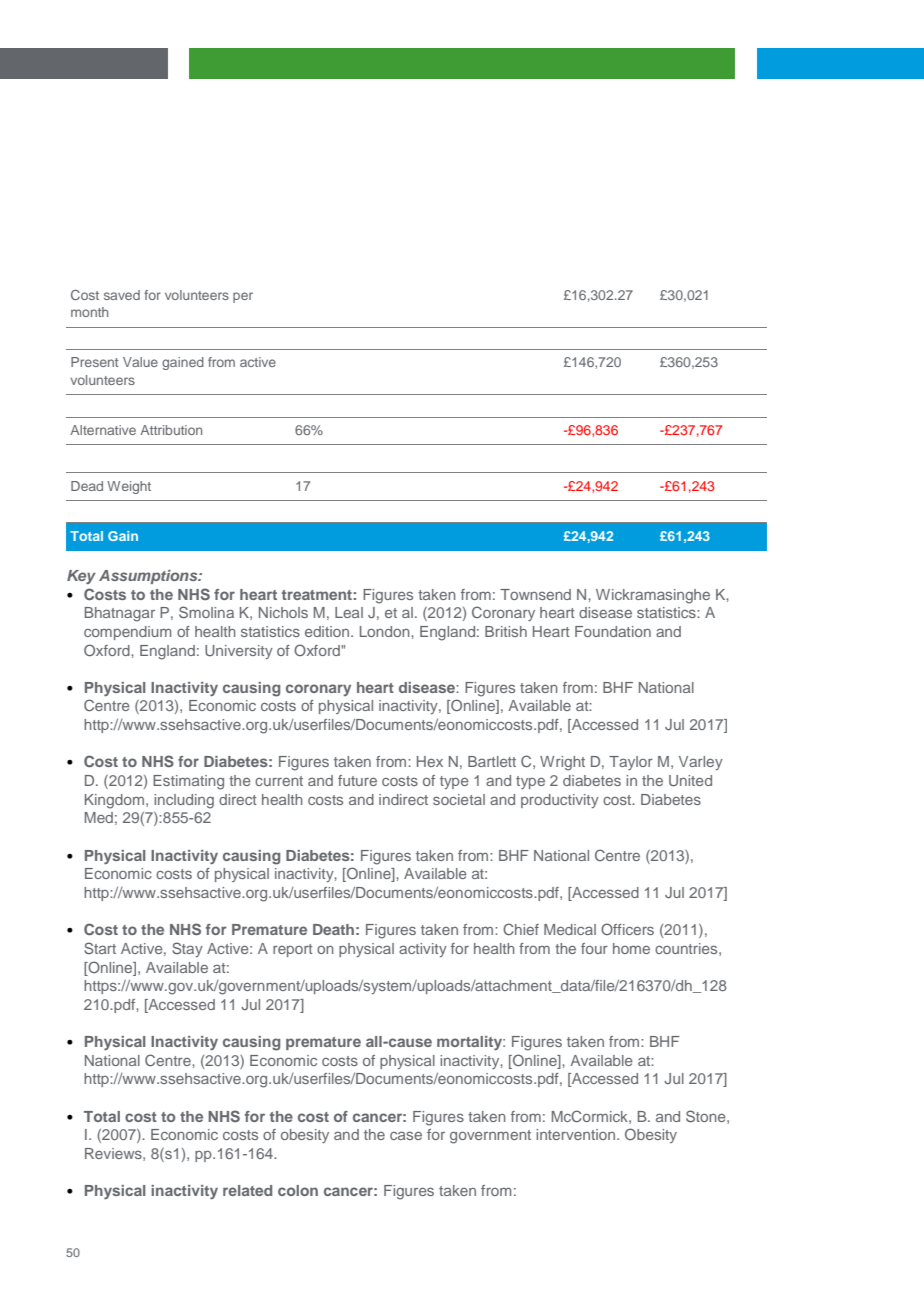 Image resolution: width=924 pixels, height=1308 pixels. What do you see at coordinates (631, 763) in the document?
I see `Taylor` at bounding box center [631, 763].
